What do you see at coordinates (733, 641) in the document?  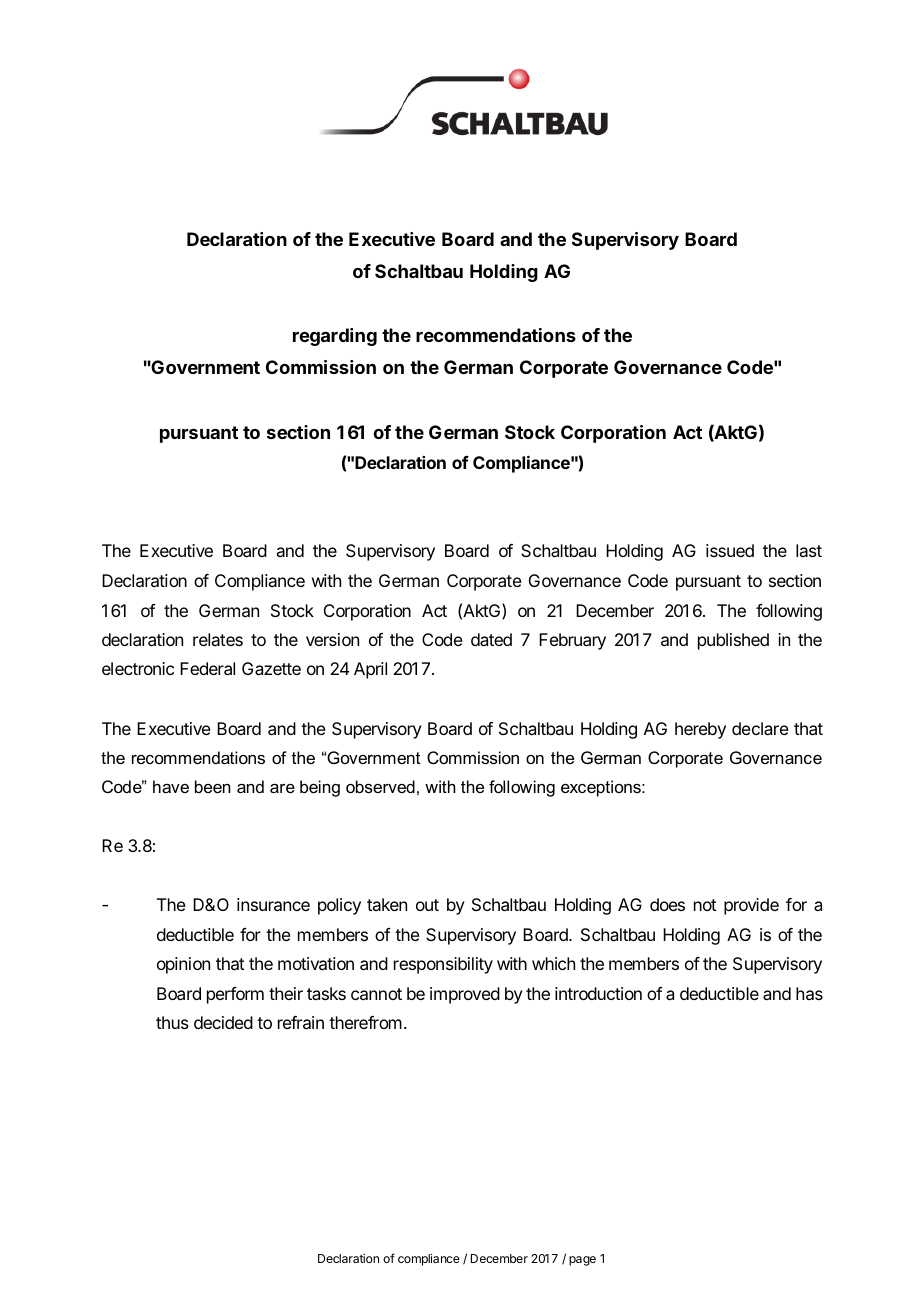 I see `published` at bounding box center [733, 641].
